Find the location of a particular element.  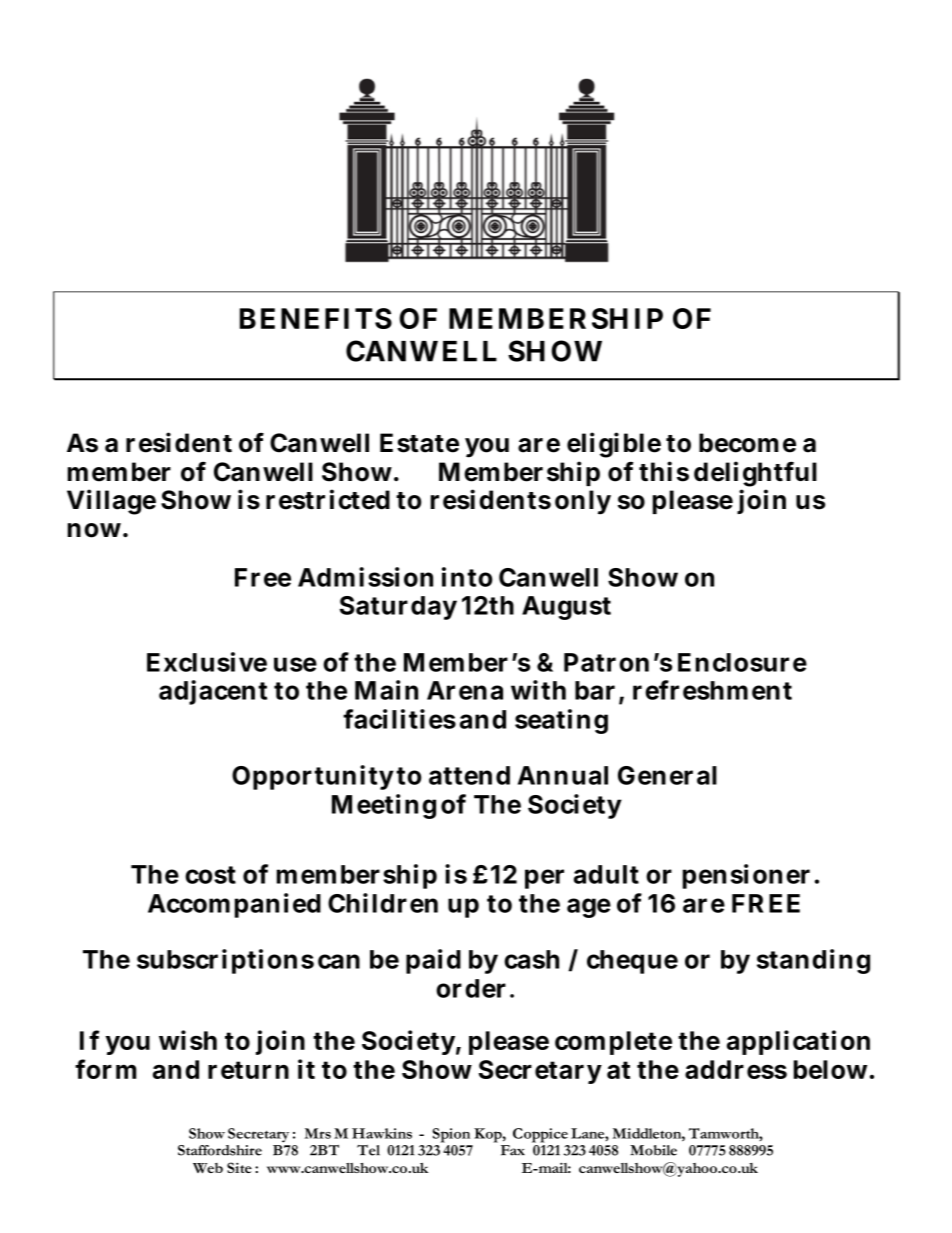

Arena is located at coordinates (465, 690).
